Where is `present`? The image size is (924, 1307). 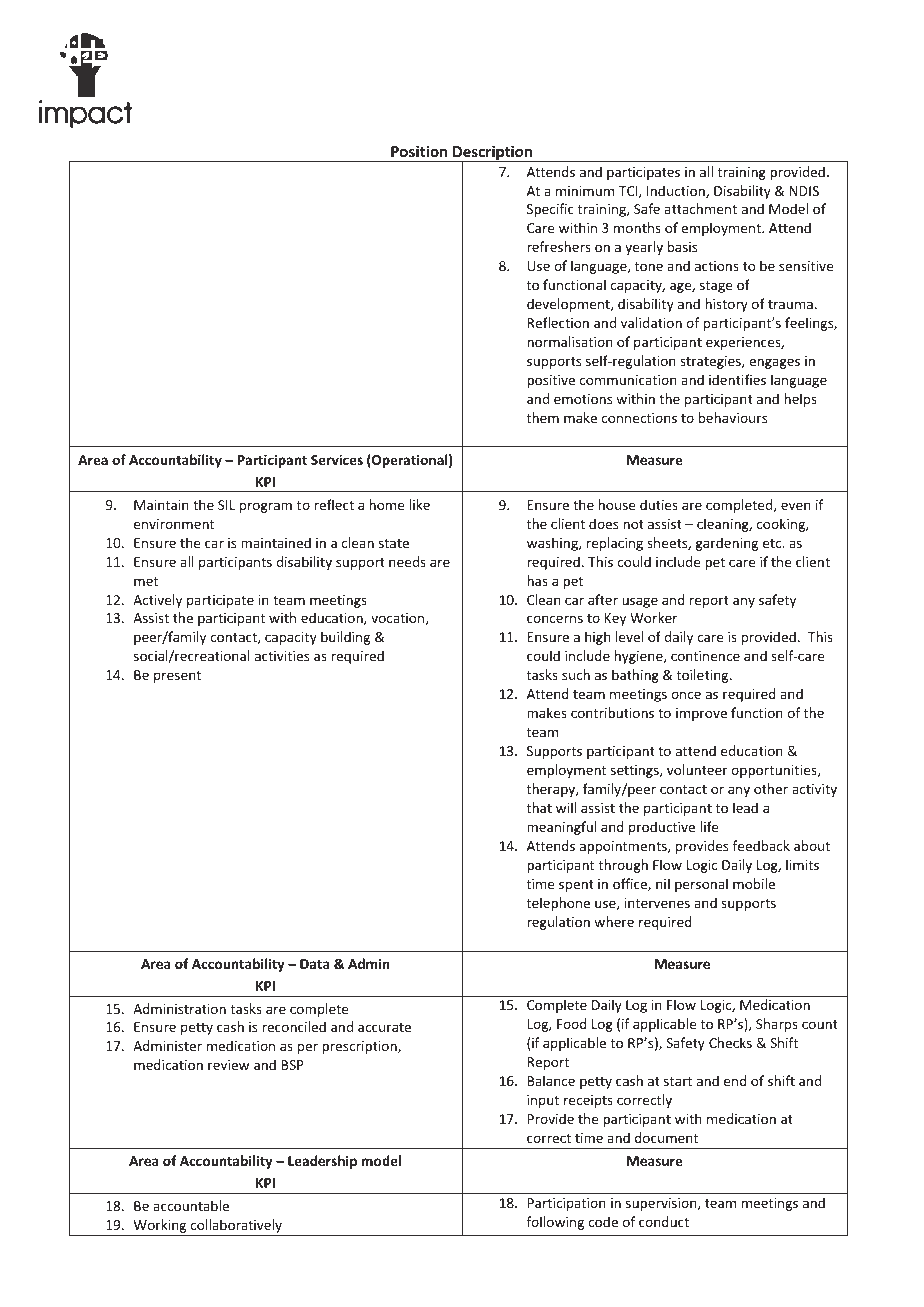 present is located at coordinates (177, 677).
